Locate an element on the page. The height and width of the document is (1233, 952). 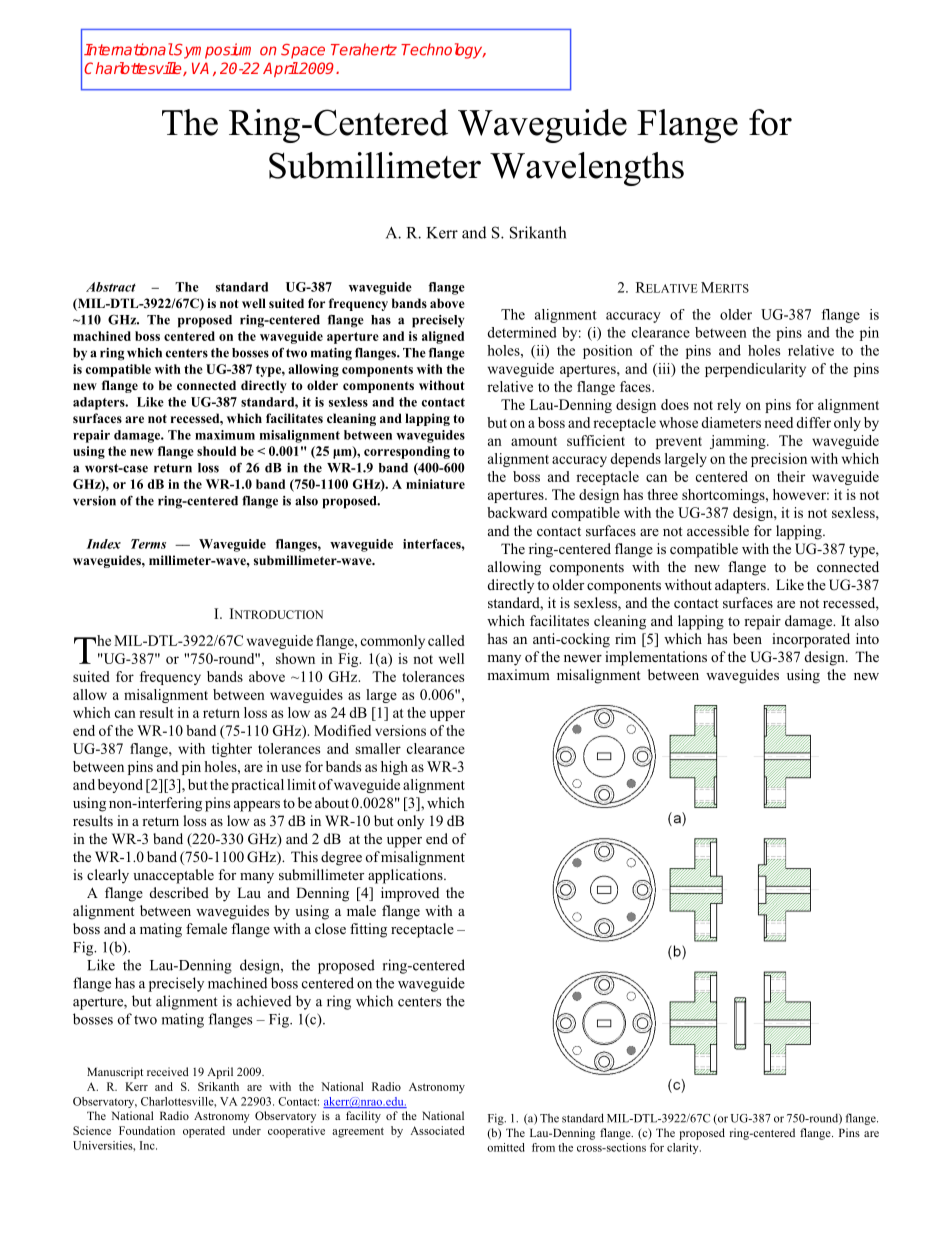
perpendicularity is located at coordinates (755, 370).
